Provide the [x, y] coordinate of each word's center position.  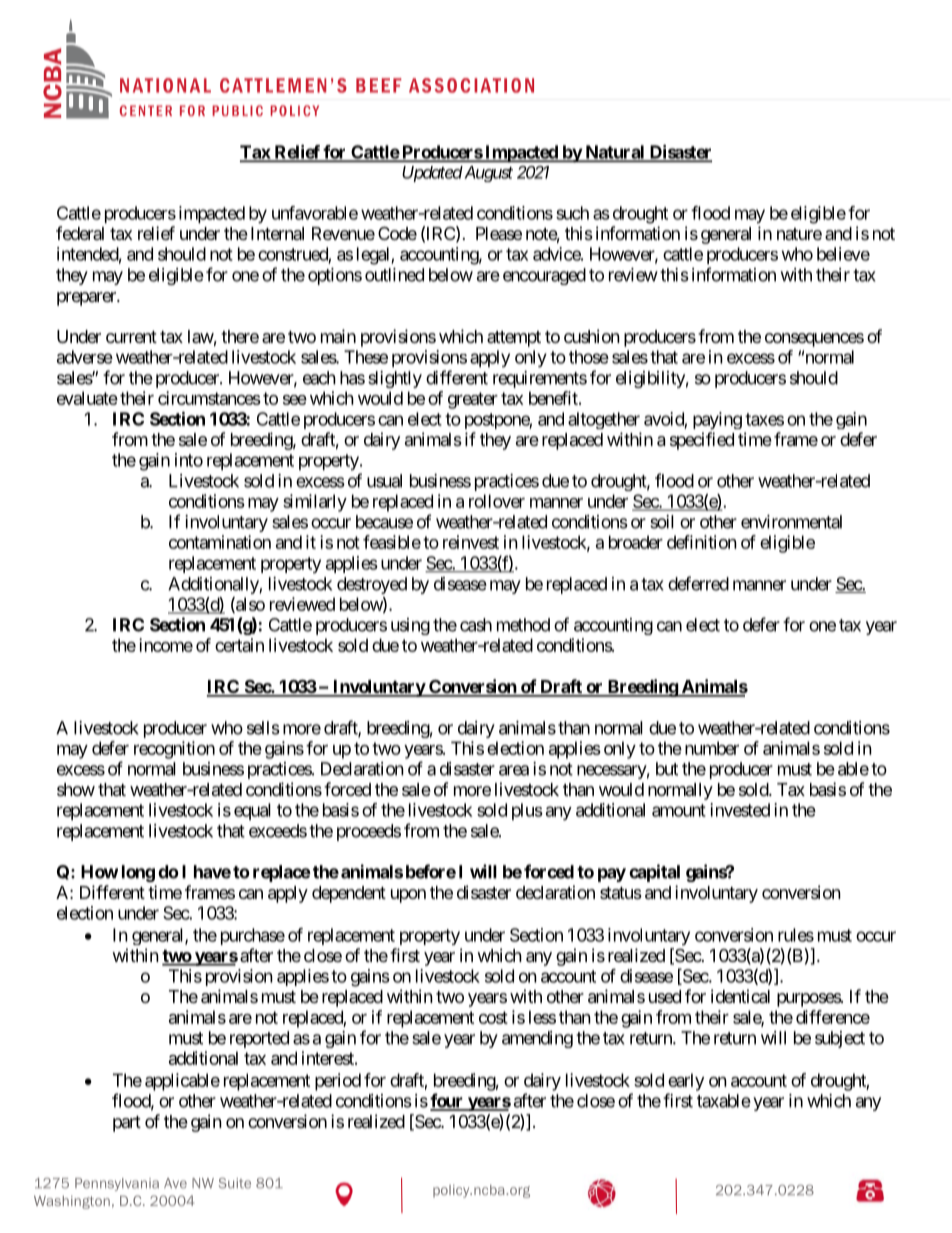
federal [80, 233]
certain [239, 645]
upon [408, 896]
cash [476, 625]
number [712, 748]
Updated [432, 174]
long [138, 873]
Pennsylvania [117, 1184]
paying [717, 421]
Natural [615, 153]
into [189, 460]
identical [740, 996]
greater [473, 400]
